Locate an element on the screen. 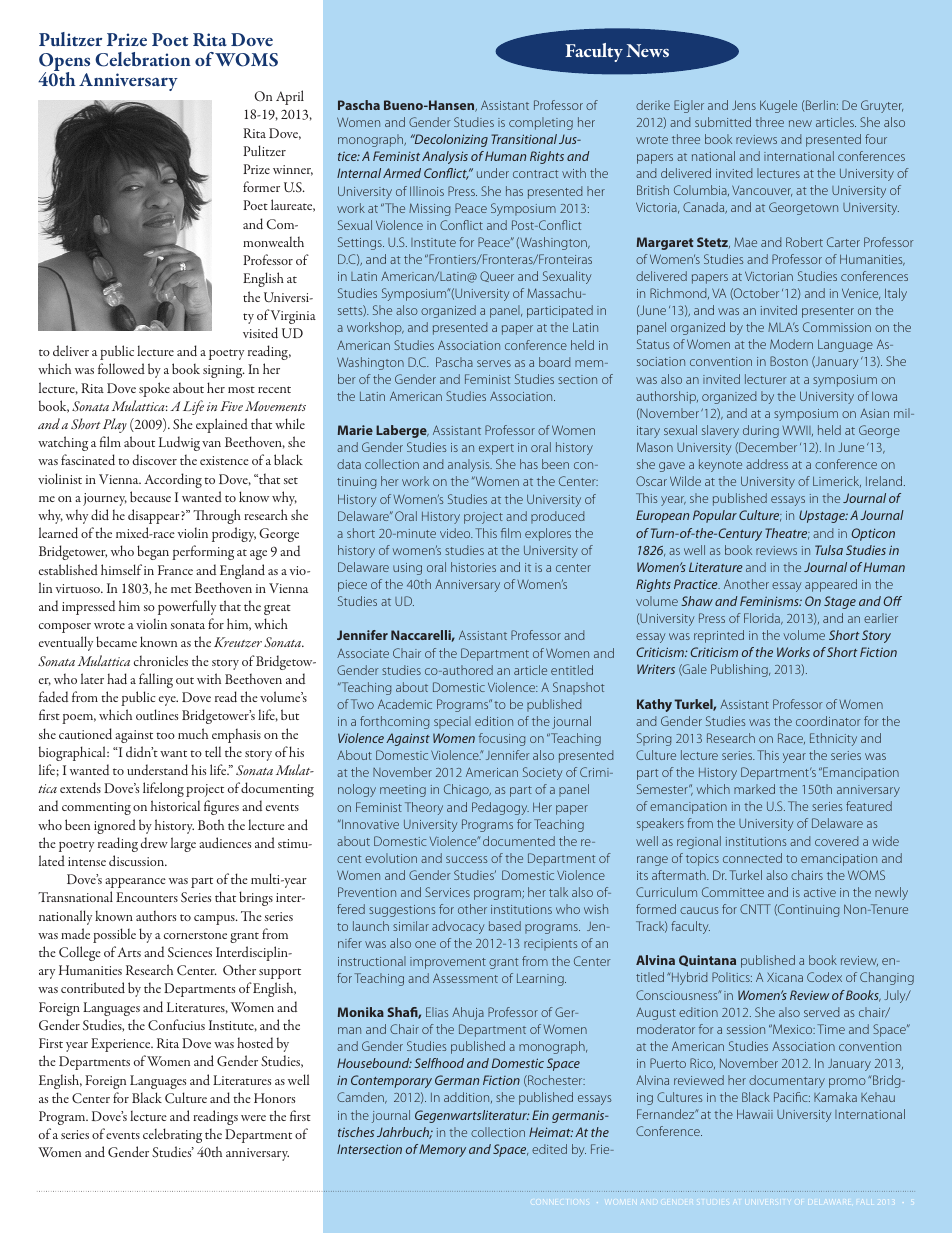 Image resolution: width=952 pixels, height=1233 pixels. advocacy is located at coordinates (458, 927).
